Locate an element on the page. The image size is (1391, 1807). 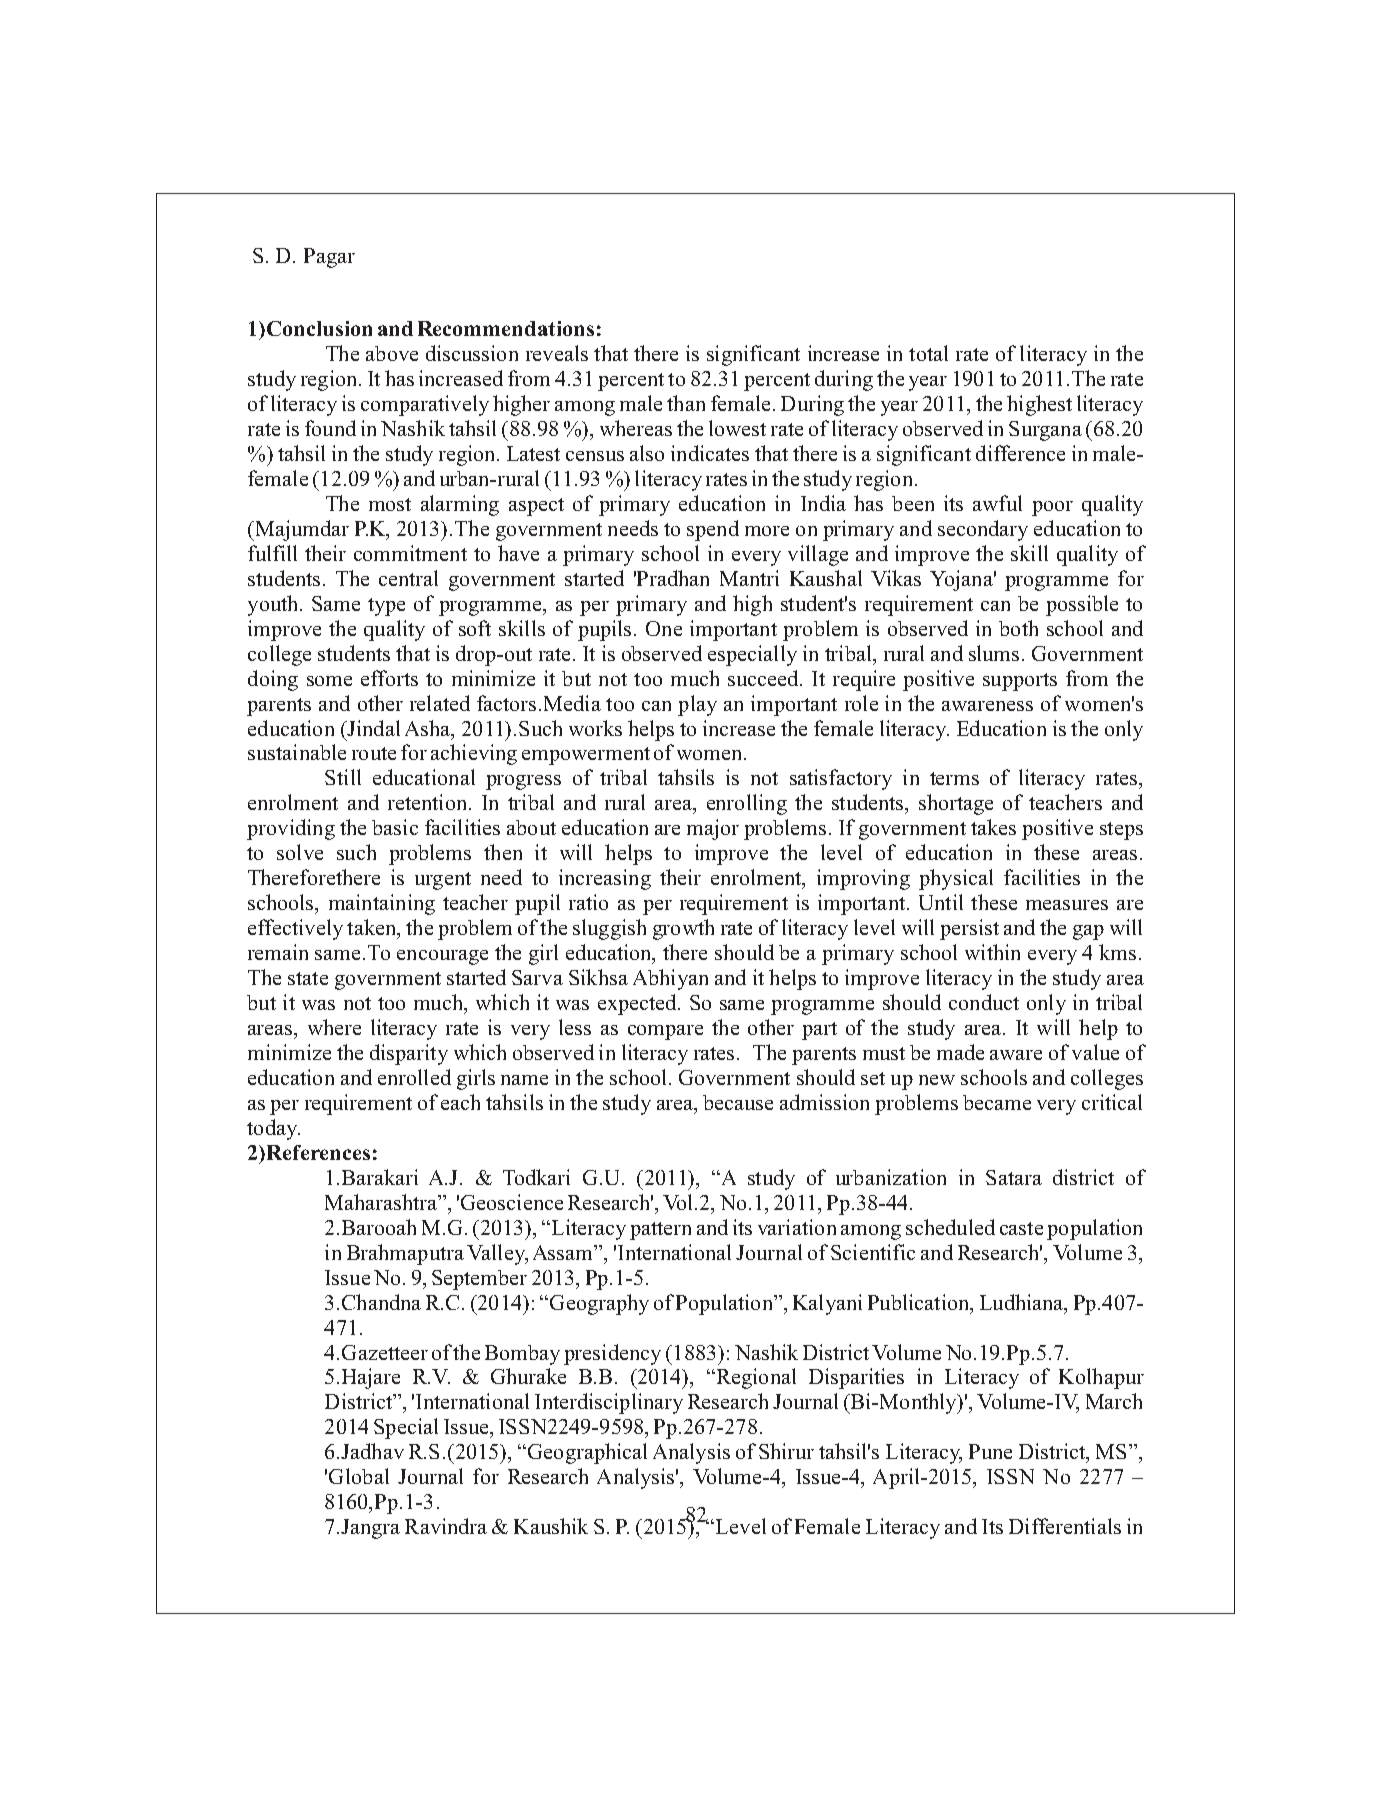
total is located at coordinates (928, 353).
